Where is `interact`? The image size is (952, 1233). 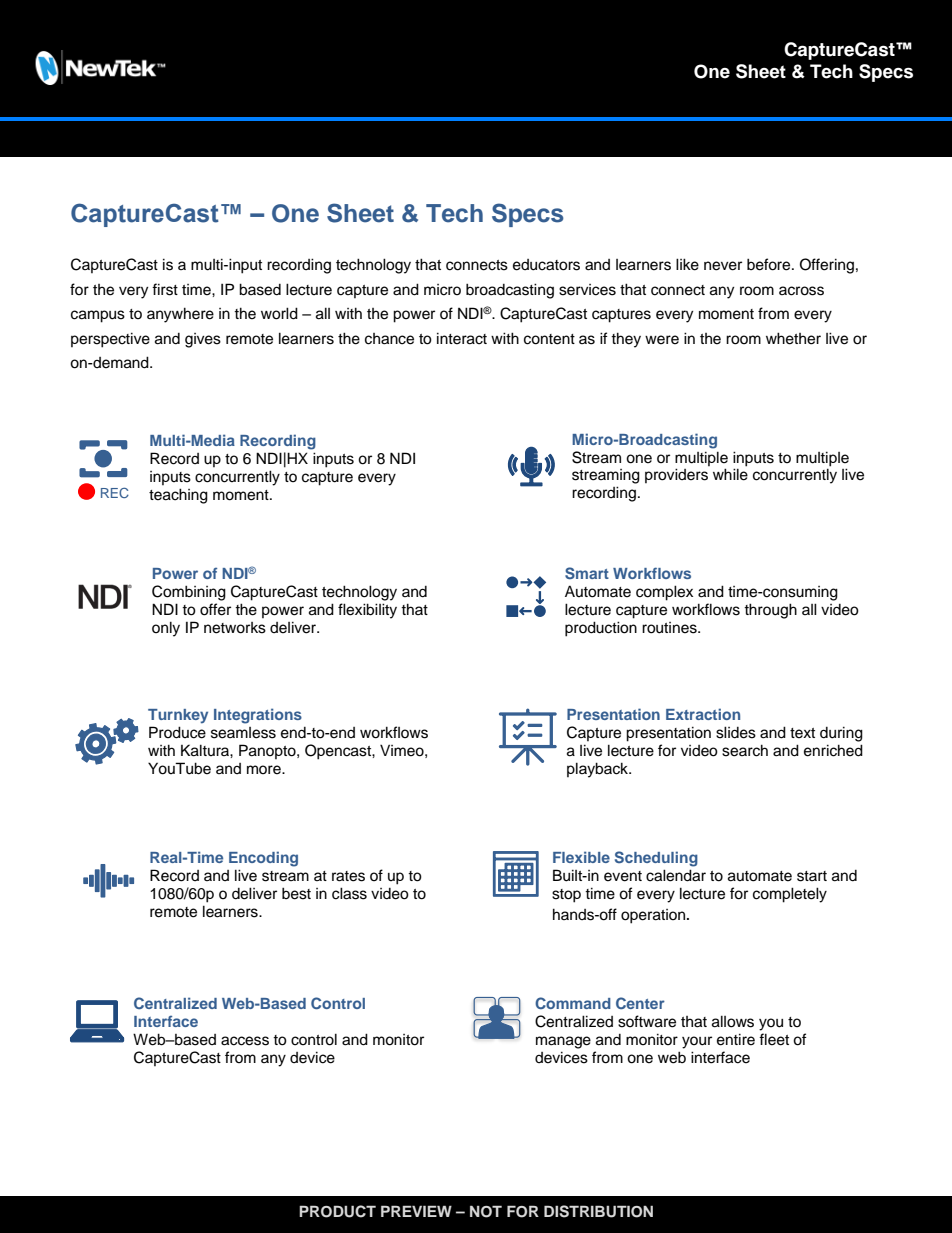 interact is located at coordinates (462, 338).
